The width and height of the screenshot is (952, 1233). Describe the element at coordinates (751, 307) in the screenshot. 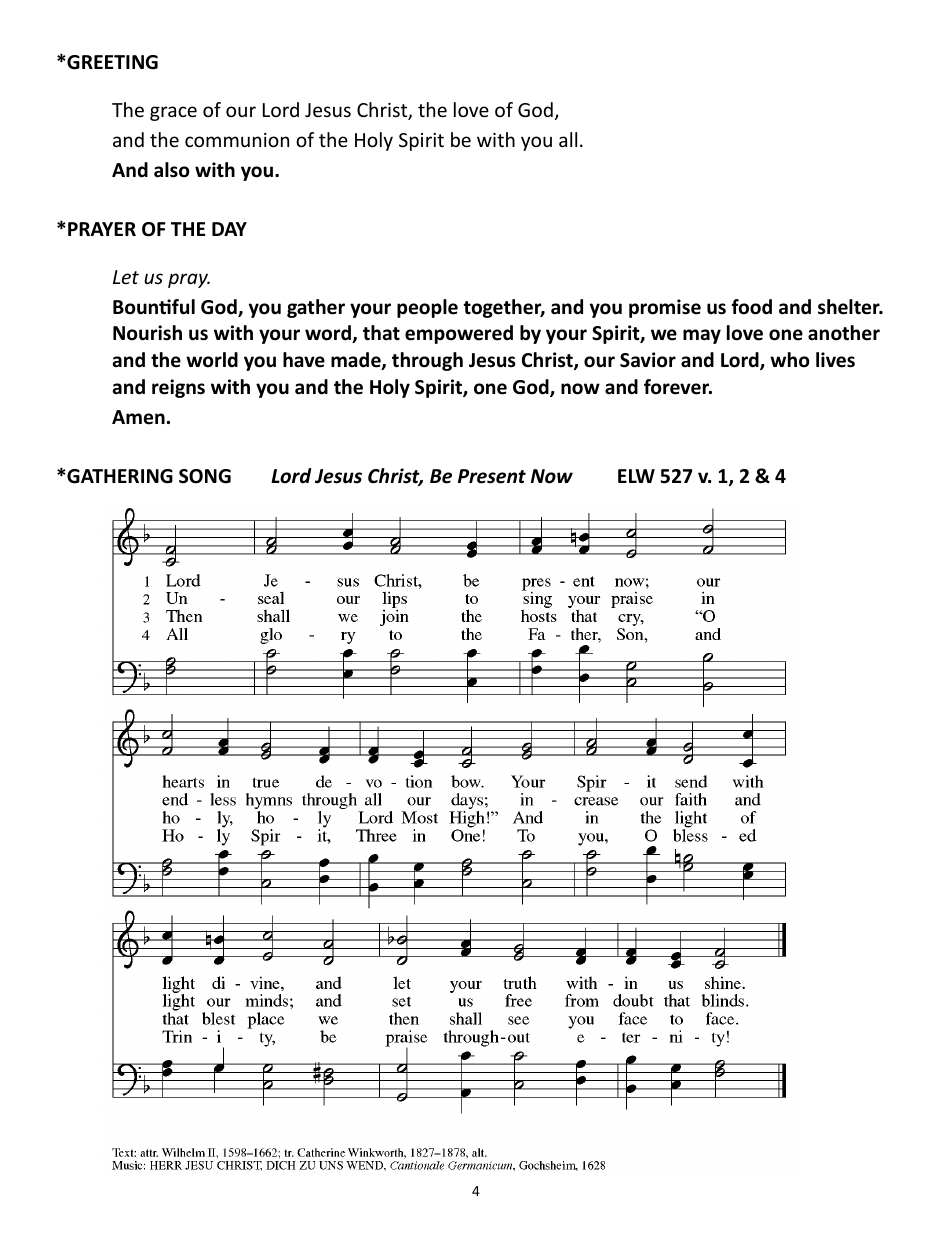

I see `food` at that location.
